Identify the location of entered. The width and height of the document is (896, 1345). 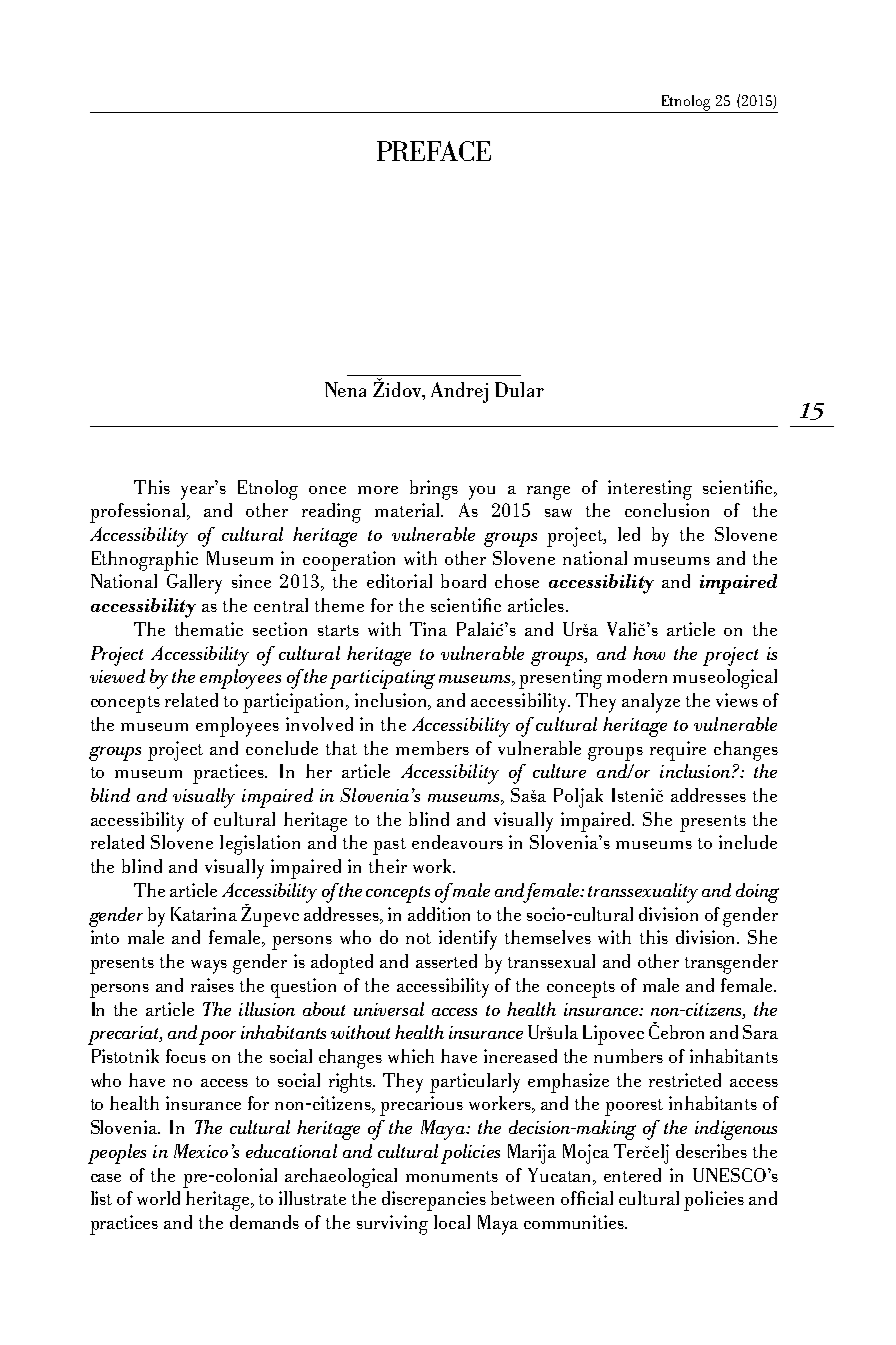
(632, 1175).
